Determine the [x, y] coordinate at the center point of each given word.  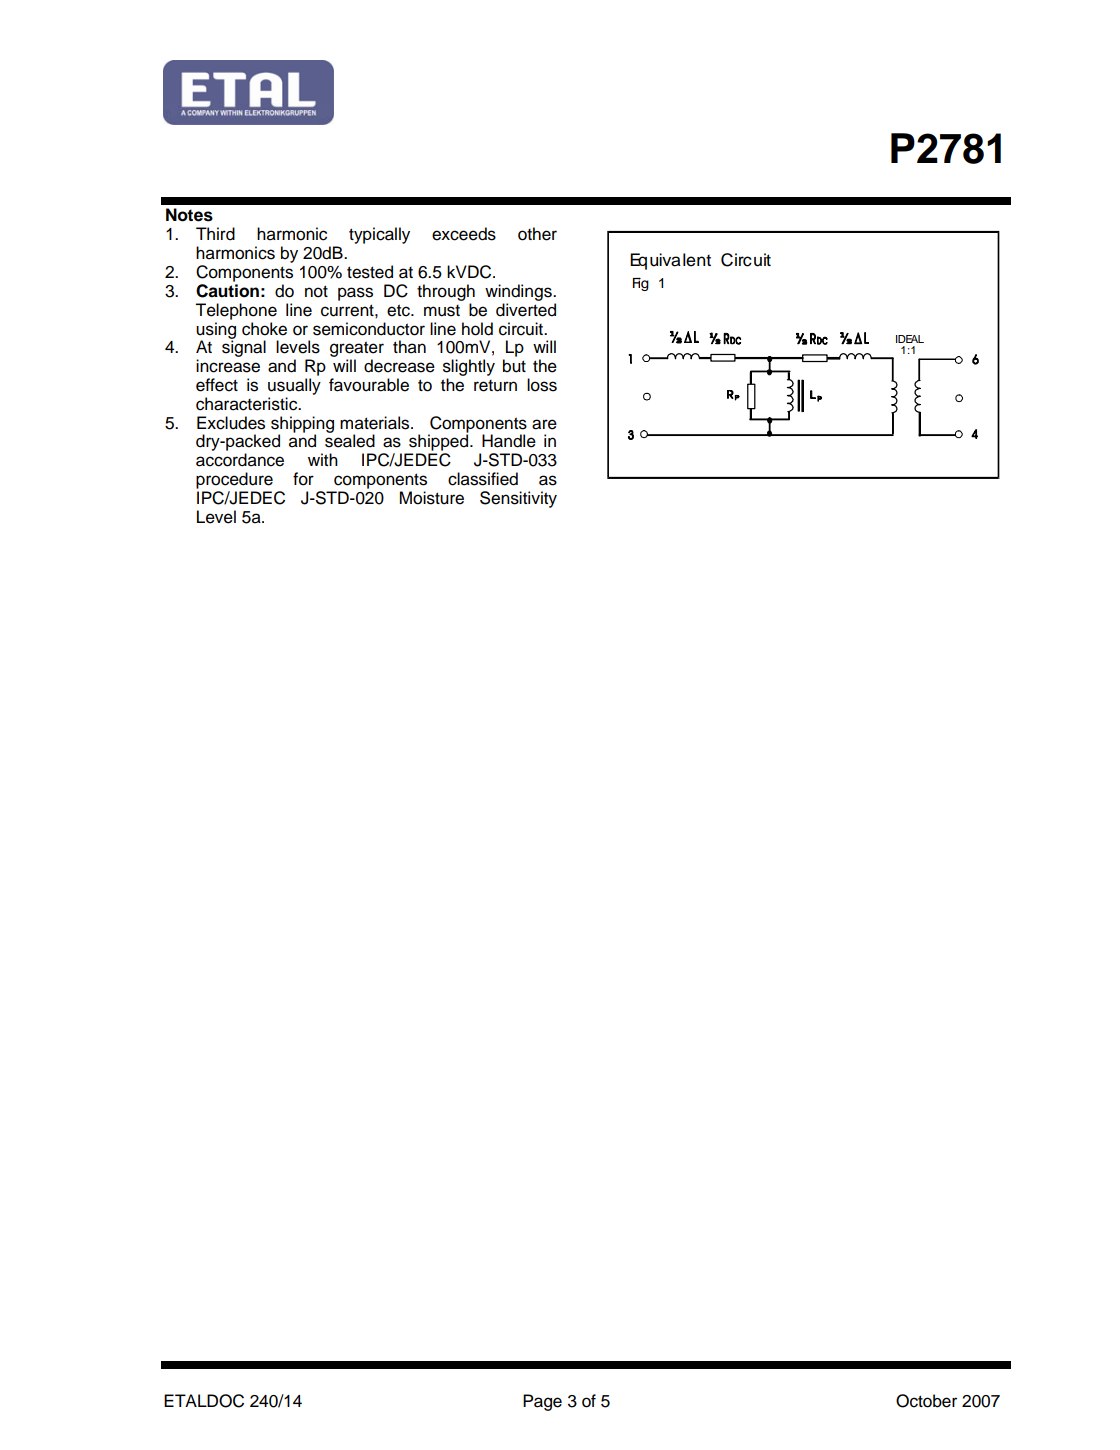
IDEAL [910, 339]
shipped [440, 442]
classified [483, 479]
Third [215, 234]
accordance [240, 460]
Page [542, 1402]
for [303, 479]
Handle [509, 441]
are [544, 424]
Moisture [432, 498]
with [323, 459]
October [926, 1401]
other [537, 234]
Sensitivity [518, 499]
